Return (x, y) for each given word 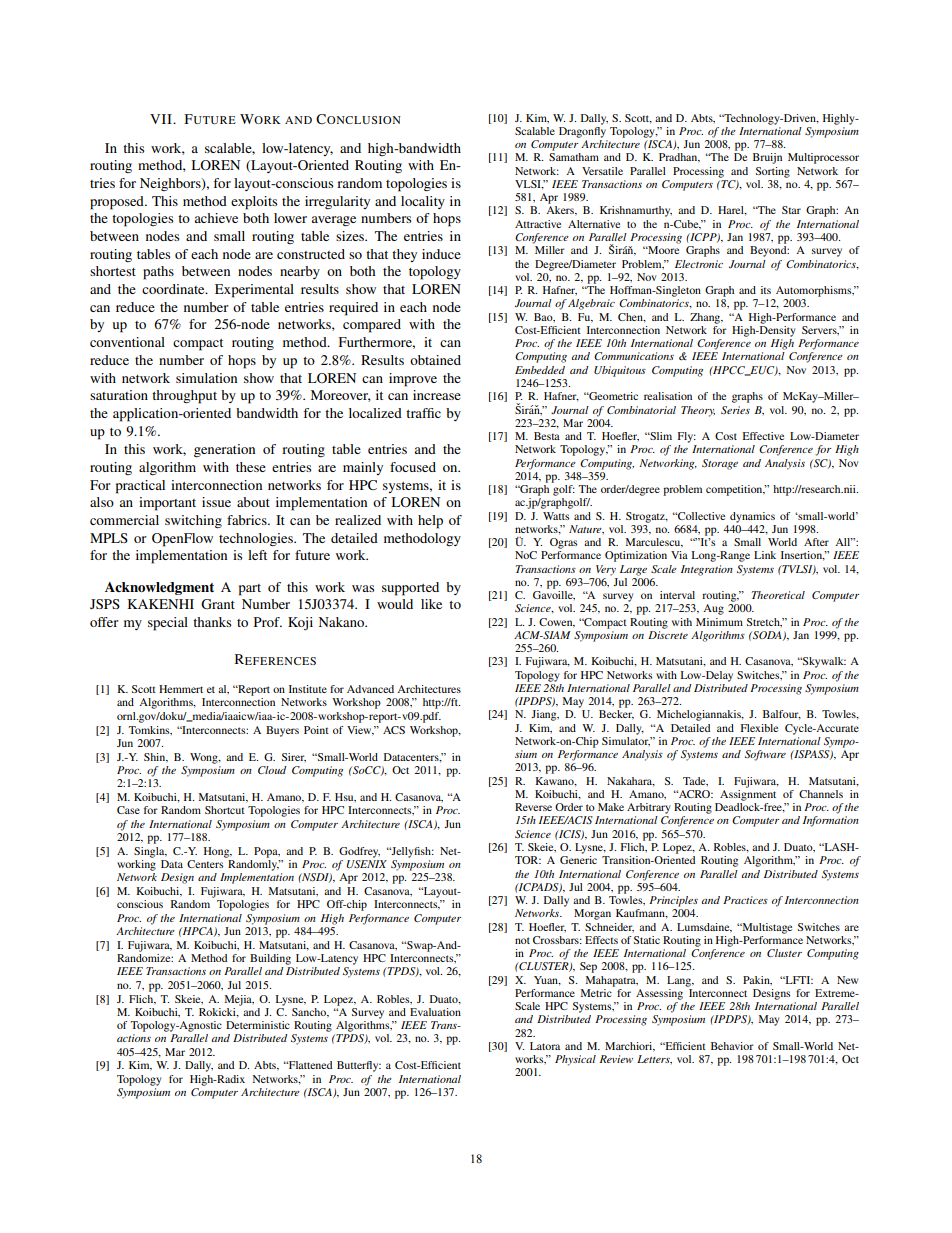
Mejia (239, 1000)
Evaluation (435, 1012)
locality (423, 202)
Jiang (545, 715)
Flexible (759, 728)
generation (224, 451)
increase (437, 395)
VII (162, 119)
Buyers (282, 731)
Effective (763, 436)
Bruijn (767, 158)
